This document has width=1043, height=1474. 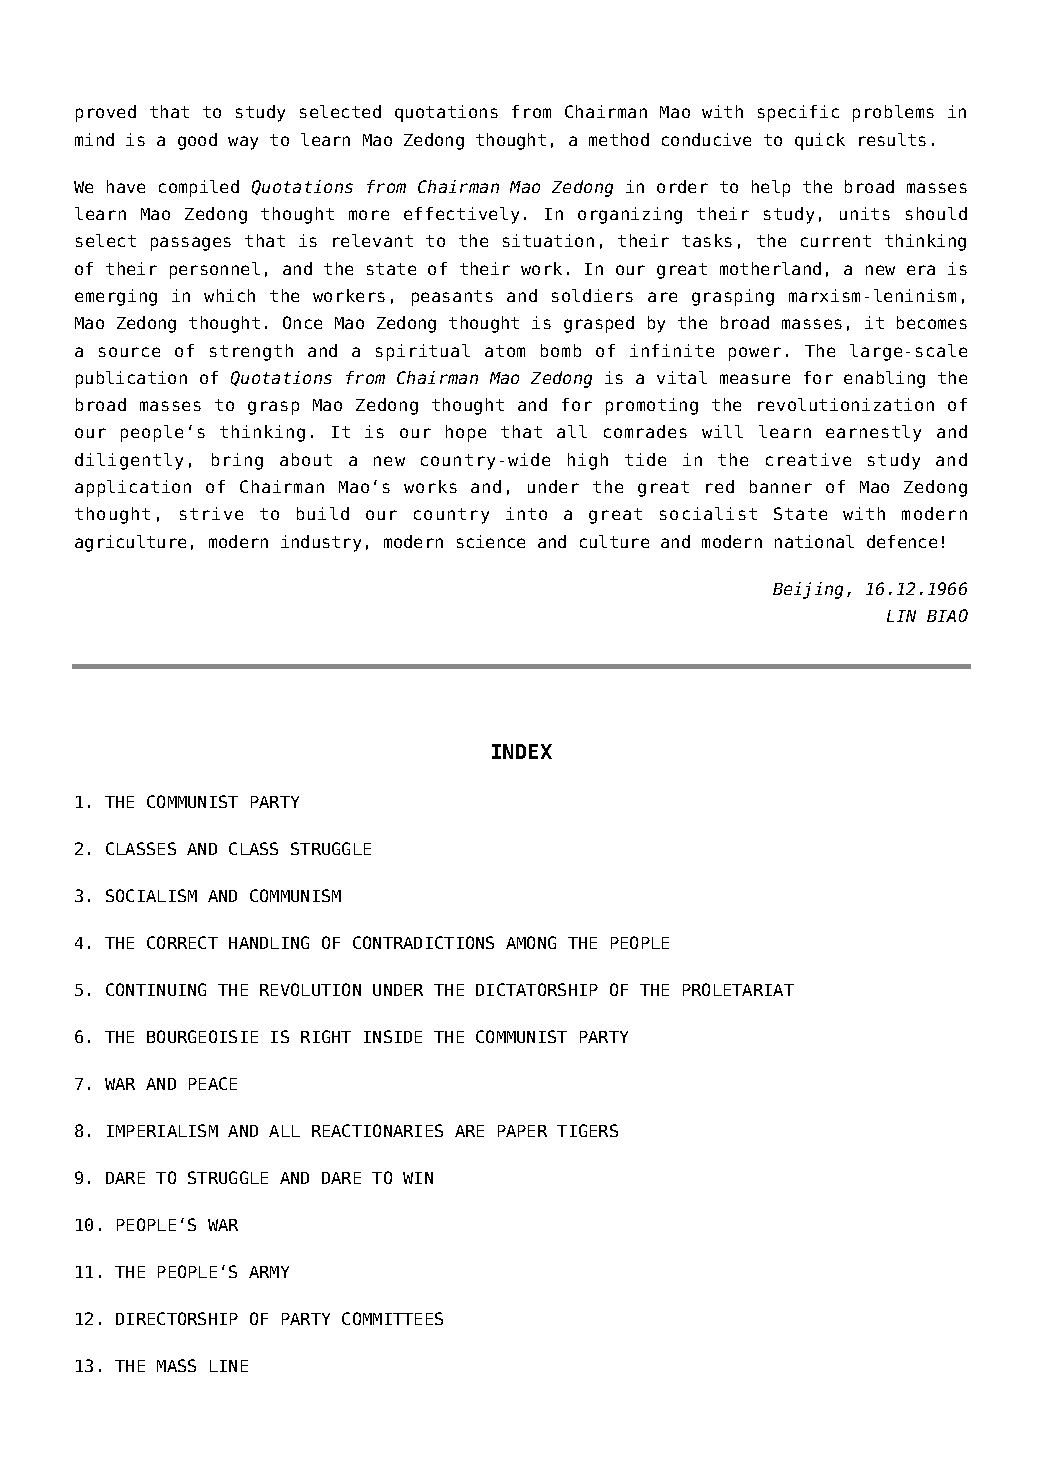 I want to click on good, so click(x=197, y=141).
